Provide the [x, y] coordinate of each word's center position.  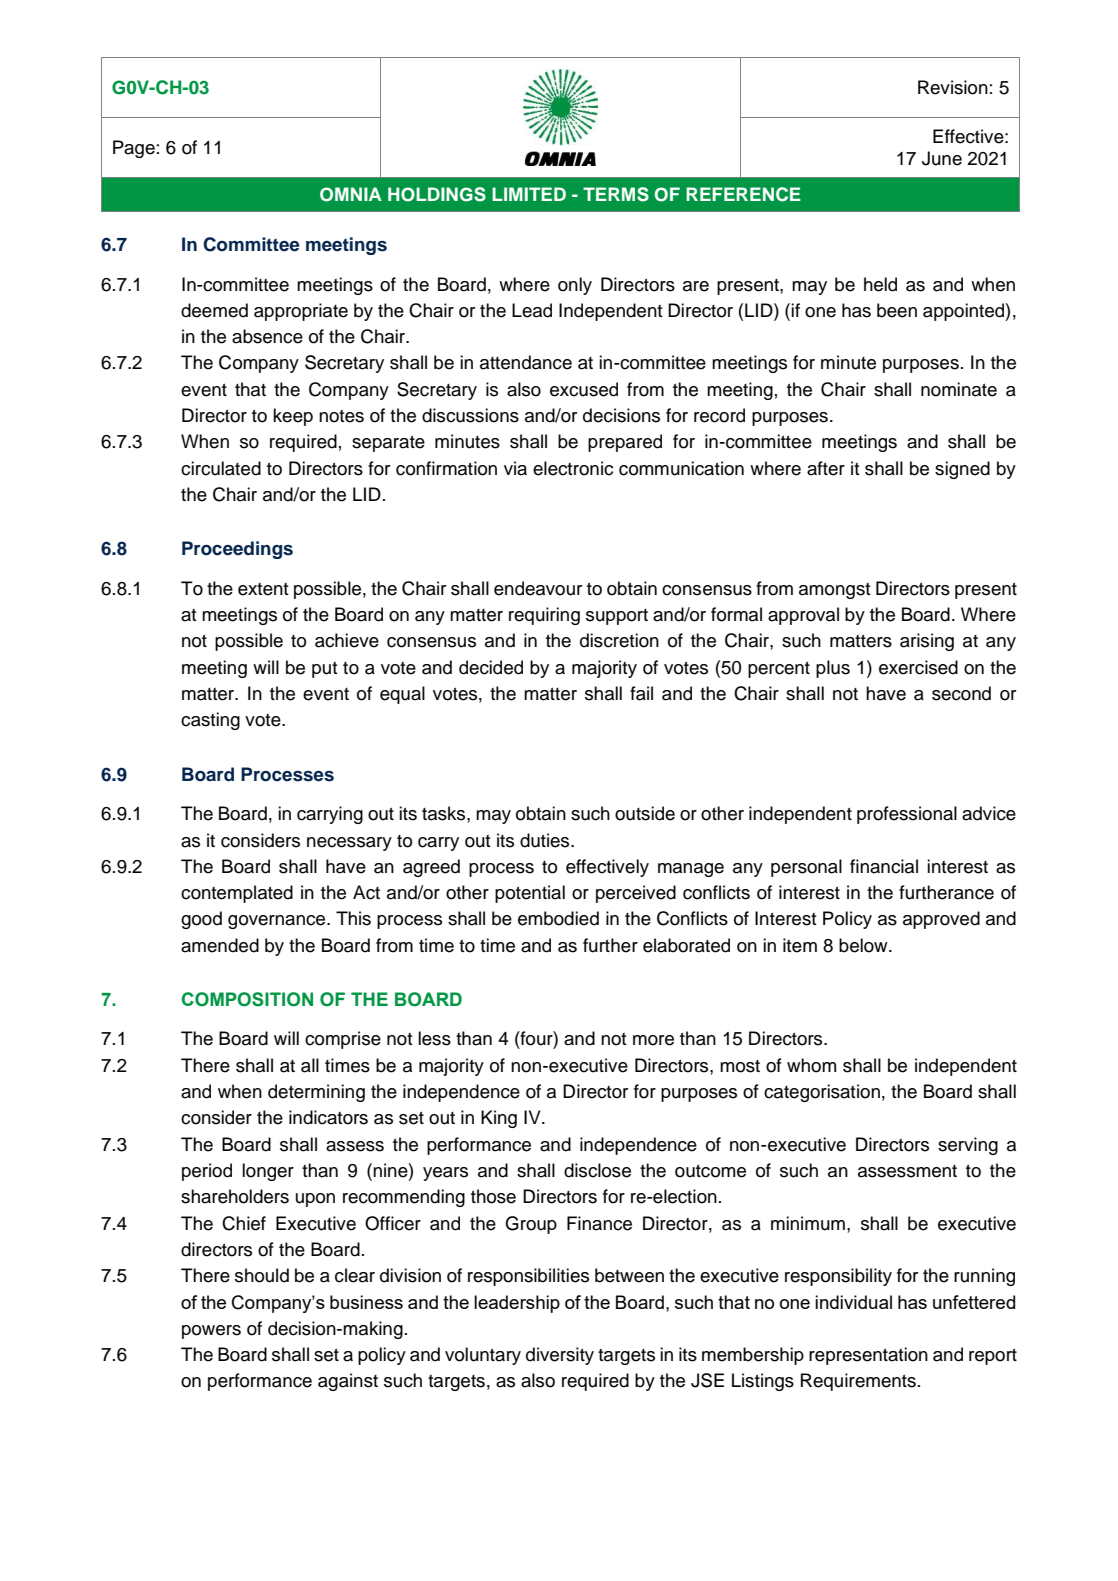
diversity [560, 1356]
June [942, 158]
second [961, 693]
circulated [221, 468]
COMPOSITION [247, 999]
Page [134, 149]
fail [641, 693]
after [826, 468]
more [653, 1040]
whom [811, 1065]
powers [211, 1332]
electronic [573, 468]
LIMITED [529, 194]
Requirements [858, 1382]
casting [210, 721]
